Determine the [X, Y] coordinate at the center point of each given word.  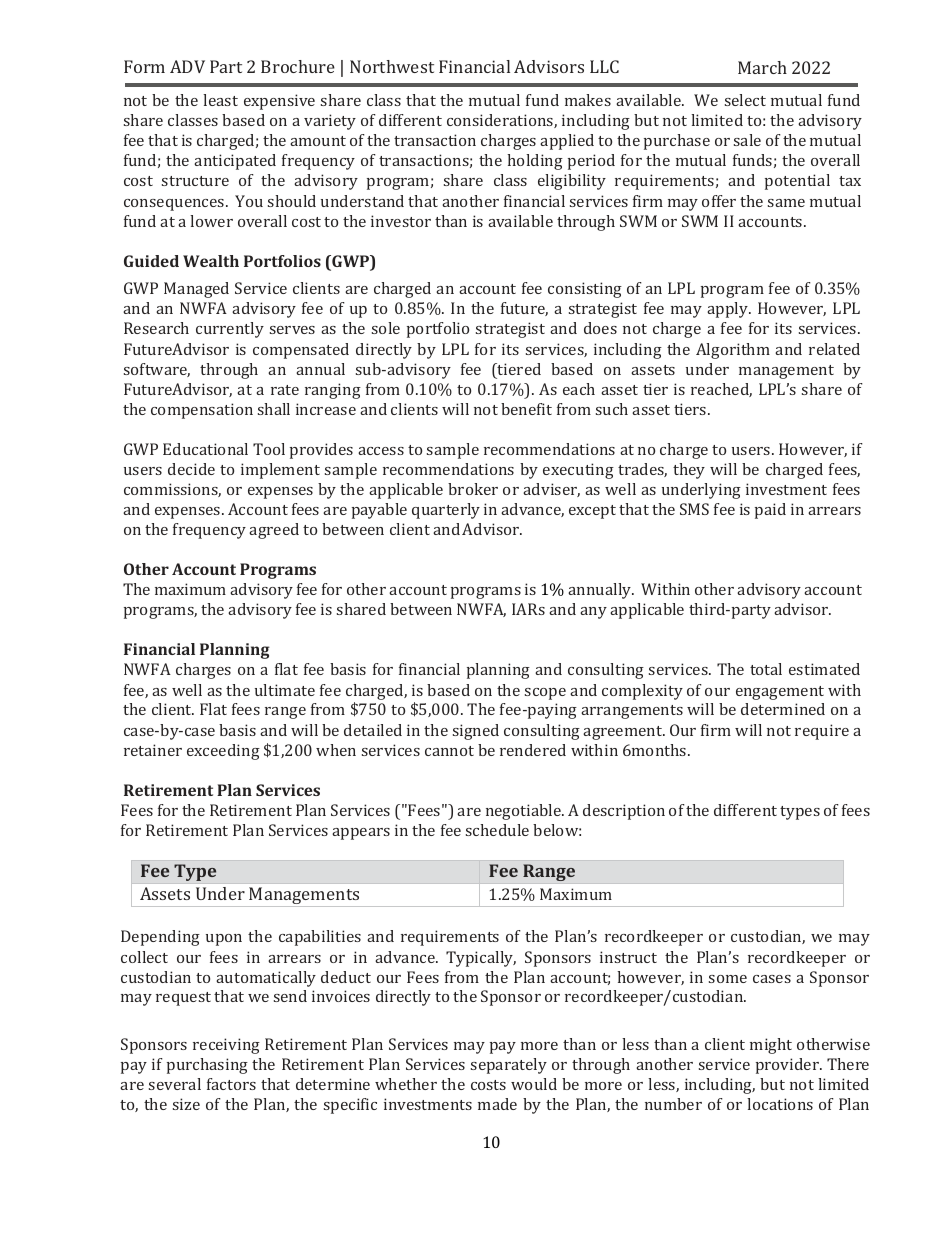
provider [788, 1066]
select [745, 100]
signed [476, 732]
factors [231, 1084]
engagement [780, 693]
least [220, 100]
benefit [526, 409]
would [534, 1084]
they [689, 471]
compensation [202, 411]
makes [588, 100]
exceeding [223, 752]
